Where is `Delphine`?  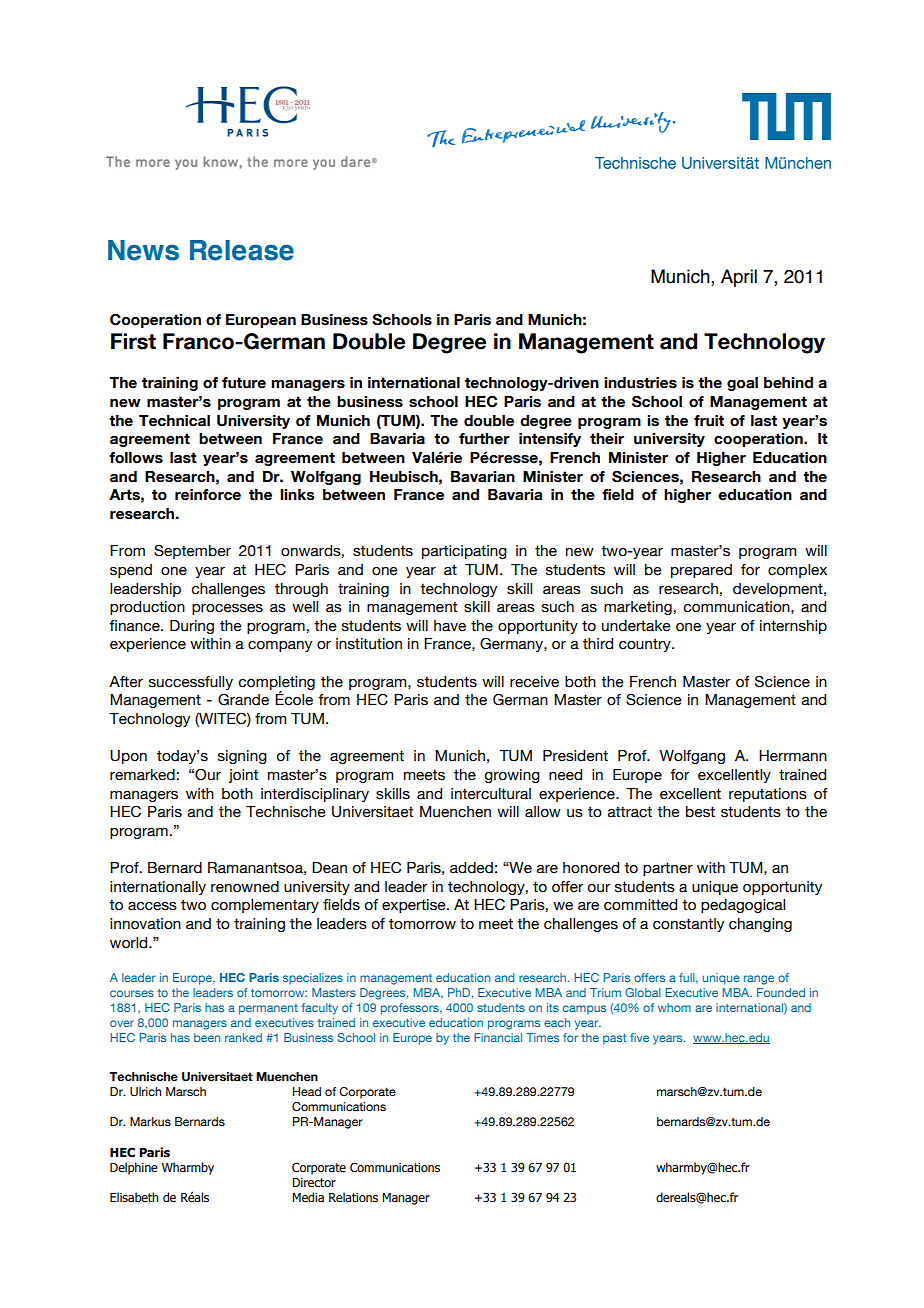
Delphine is located at coordinates (134, 1168).
